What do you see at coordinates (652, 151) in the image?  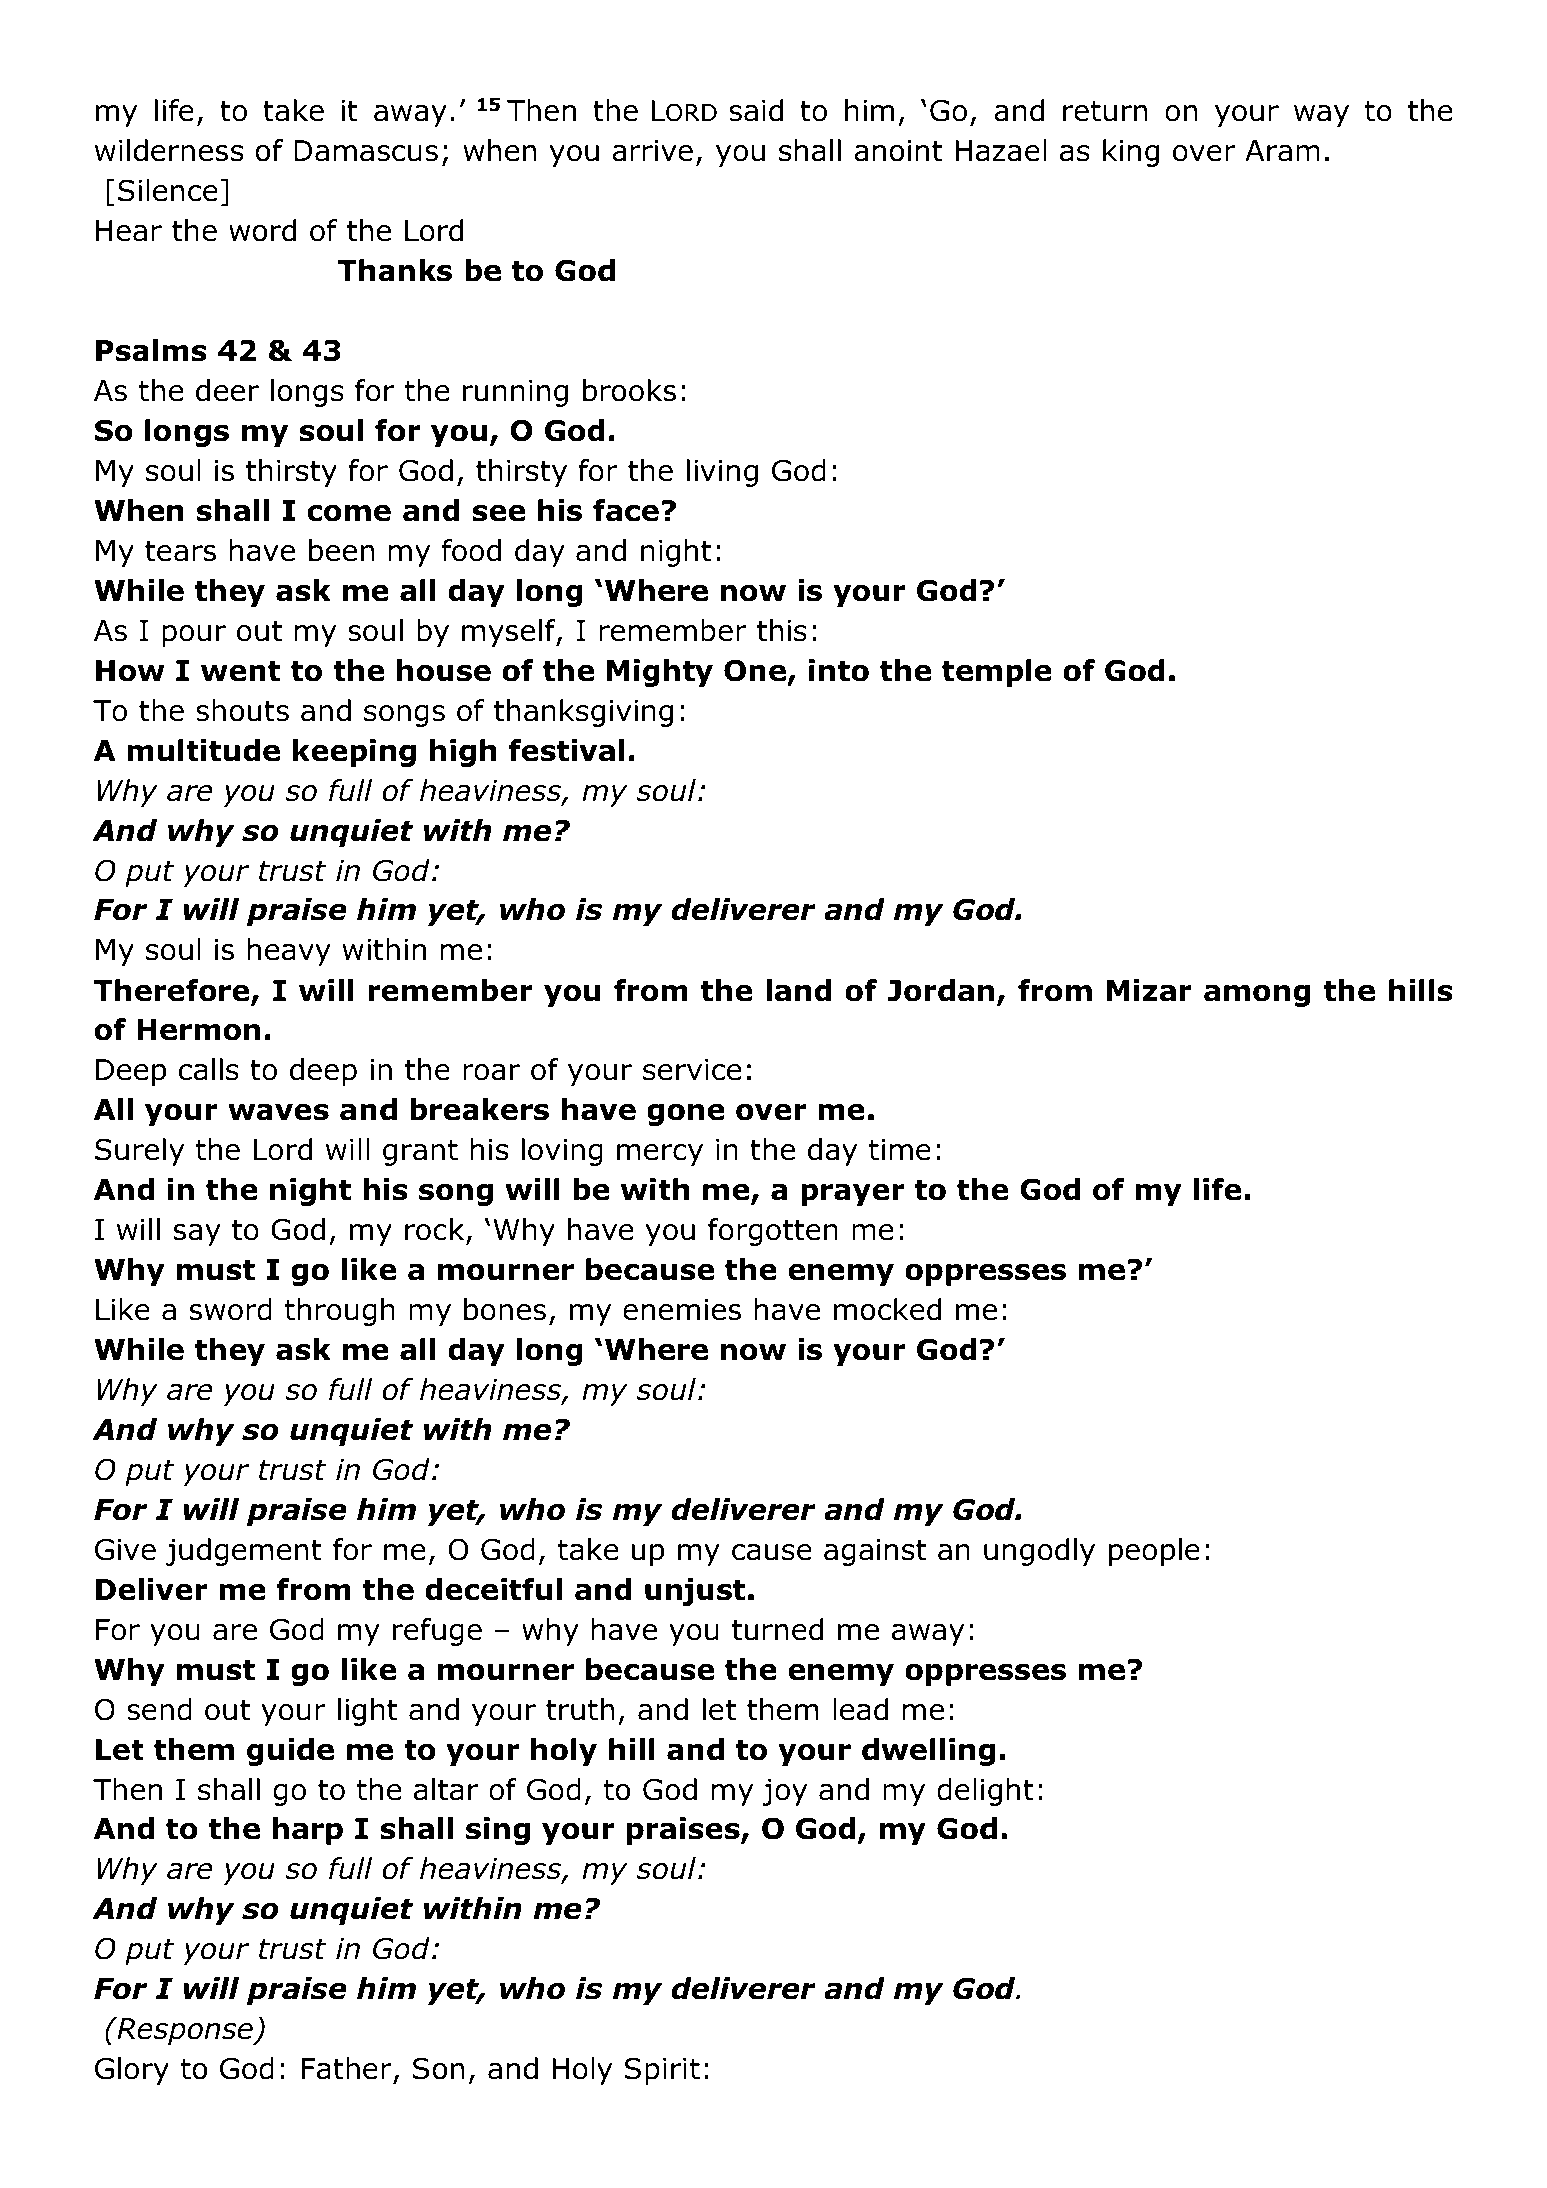 I see `arrive` at bounding box center [652, 151].
